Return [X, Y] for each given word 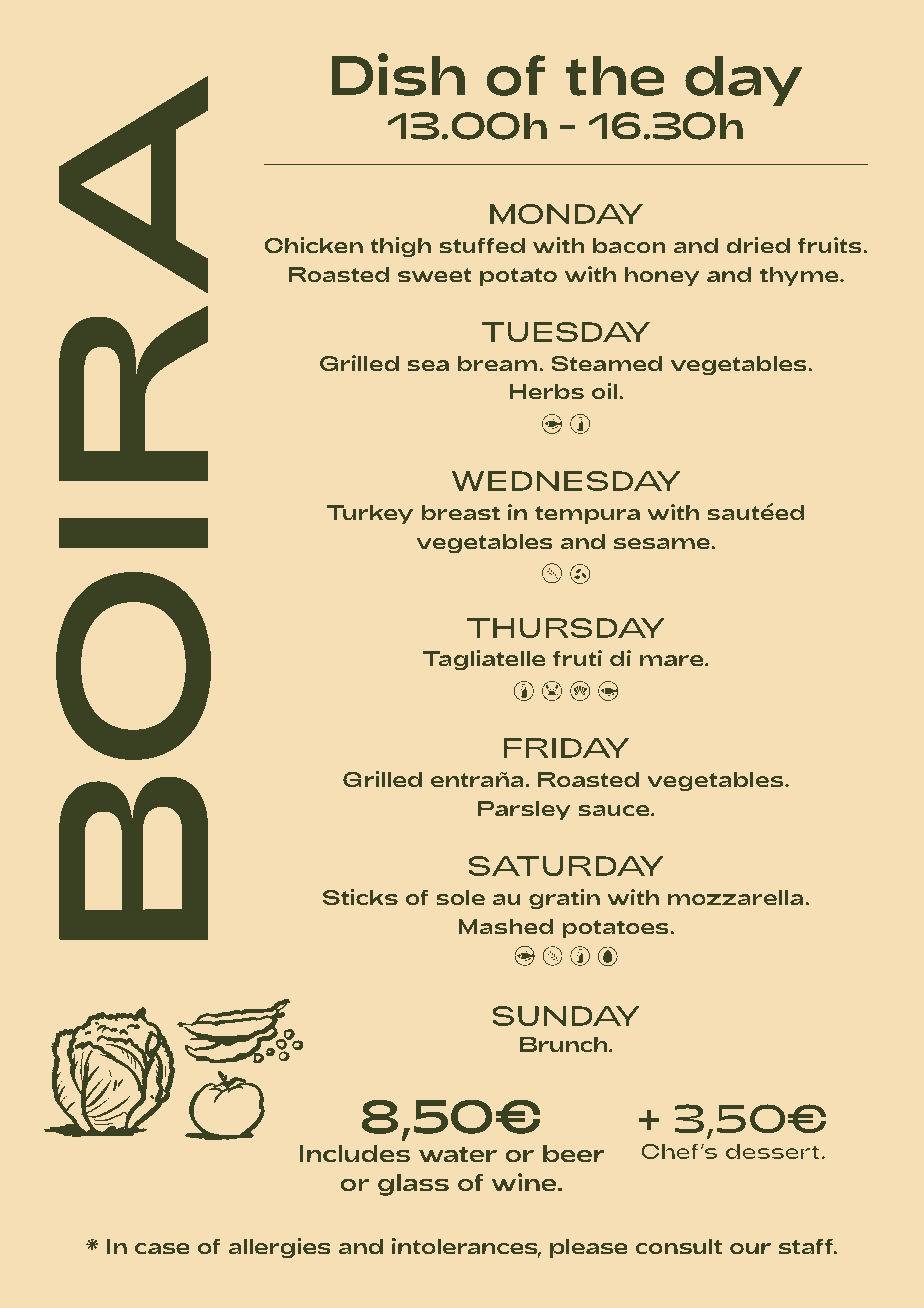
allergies [280, 1248]
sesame [663, 544]
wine [525, 1182]
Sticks [360, 897]
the [615, 76]
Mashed [506, 927]
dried [758, 245]
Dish [398, 74]
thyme [800, 276]
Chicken [314, 245]
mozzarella [736, 898]
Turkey [369, 514]
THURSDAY [566, 628]
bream [498, 364]
